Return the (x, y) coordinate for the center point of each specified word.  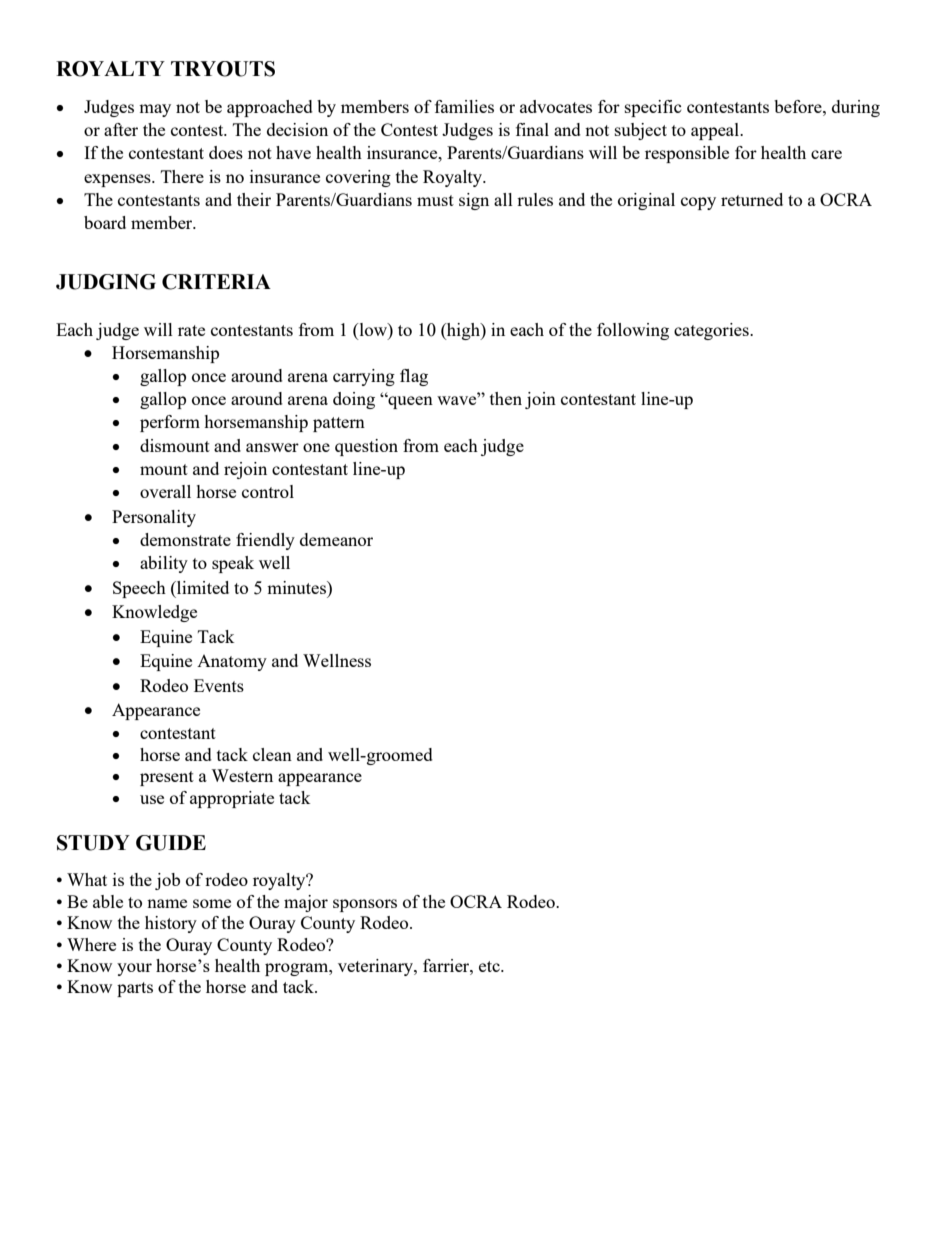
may (155, 110)
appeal (716, 131)
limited (202, 587)
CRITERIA (216, 282)
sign (474, 201)
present (167, 778)
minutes (297, 587)
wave (458, 399)
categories (712, 331)
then (506, 398)
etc (490, 966)
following (633, 331)
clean (272, 754)
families (464, 106)
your (134, 969)
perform (170, 423)
